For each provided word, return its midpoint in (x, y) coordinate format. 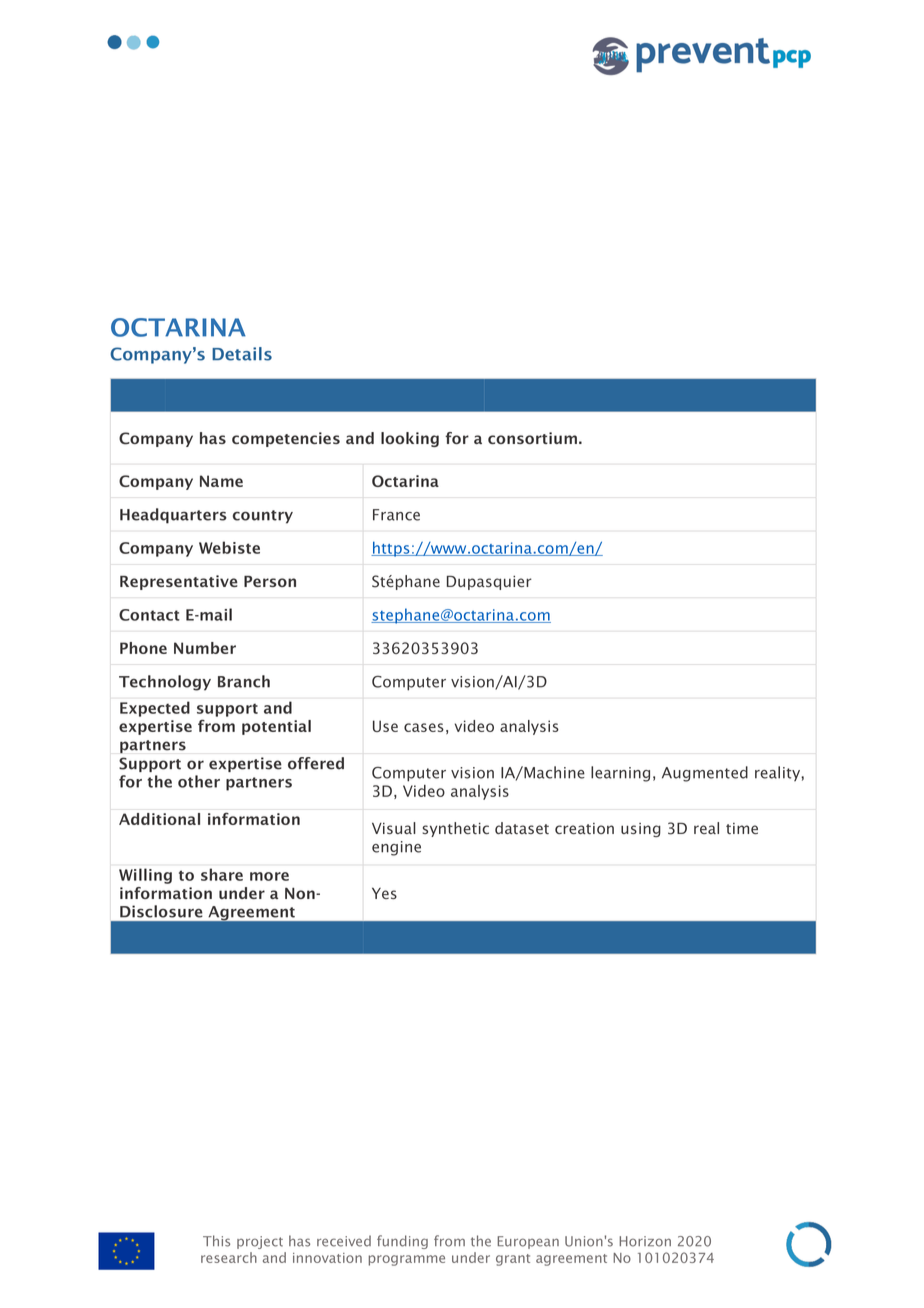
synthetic (455, 829)
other (199, 781)
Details (242, 354)
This (216, 1241)
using (641, 830)
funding (402, 1242)
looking (410, 439)
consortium (532, 438)
